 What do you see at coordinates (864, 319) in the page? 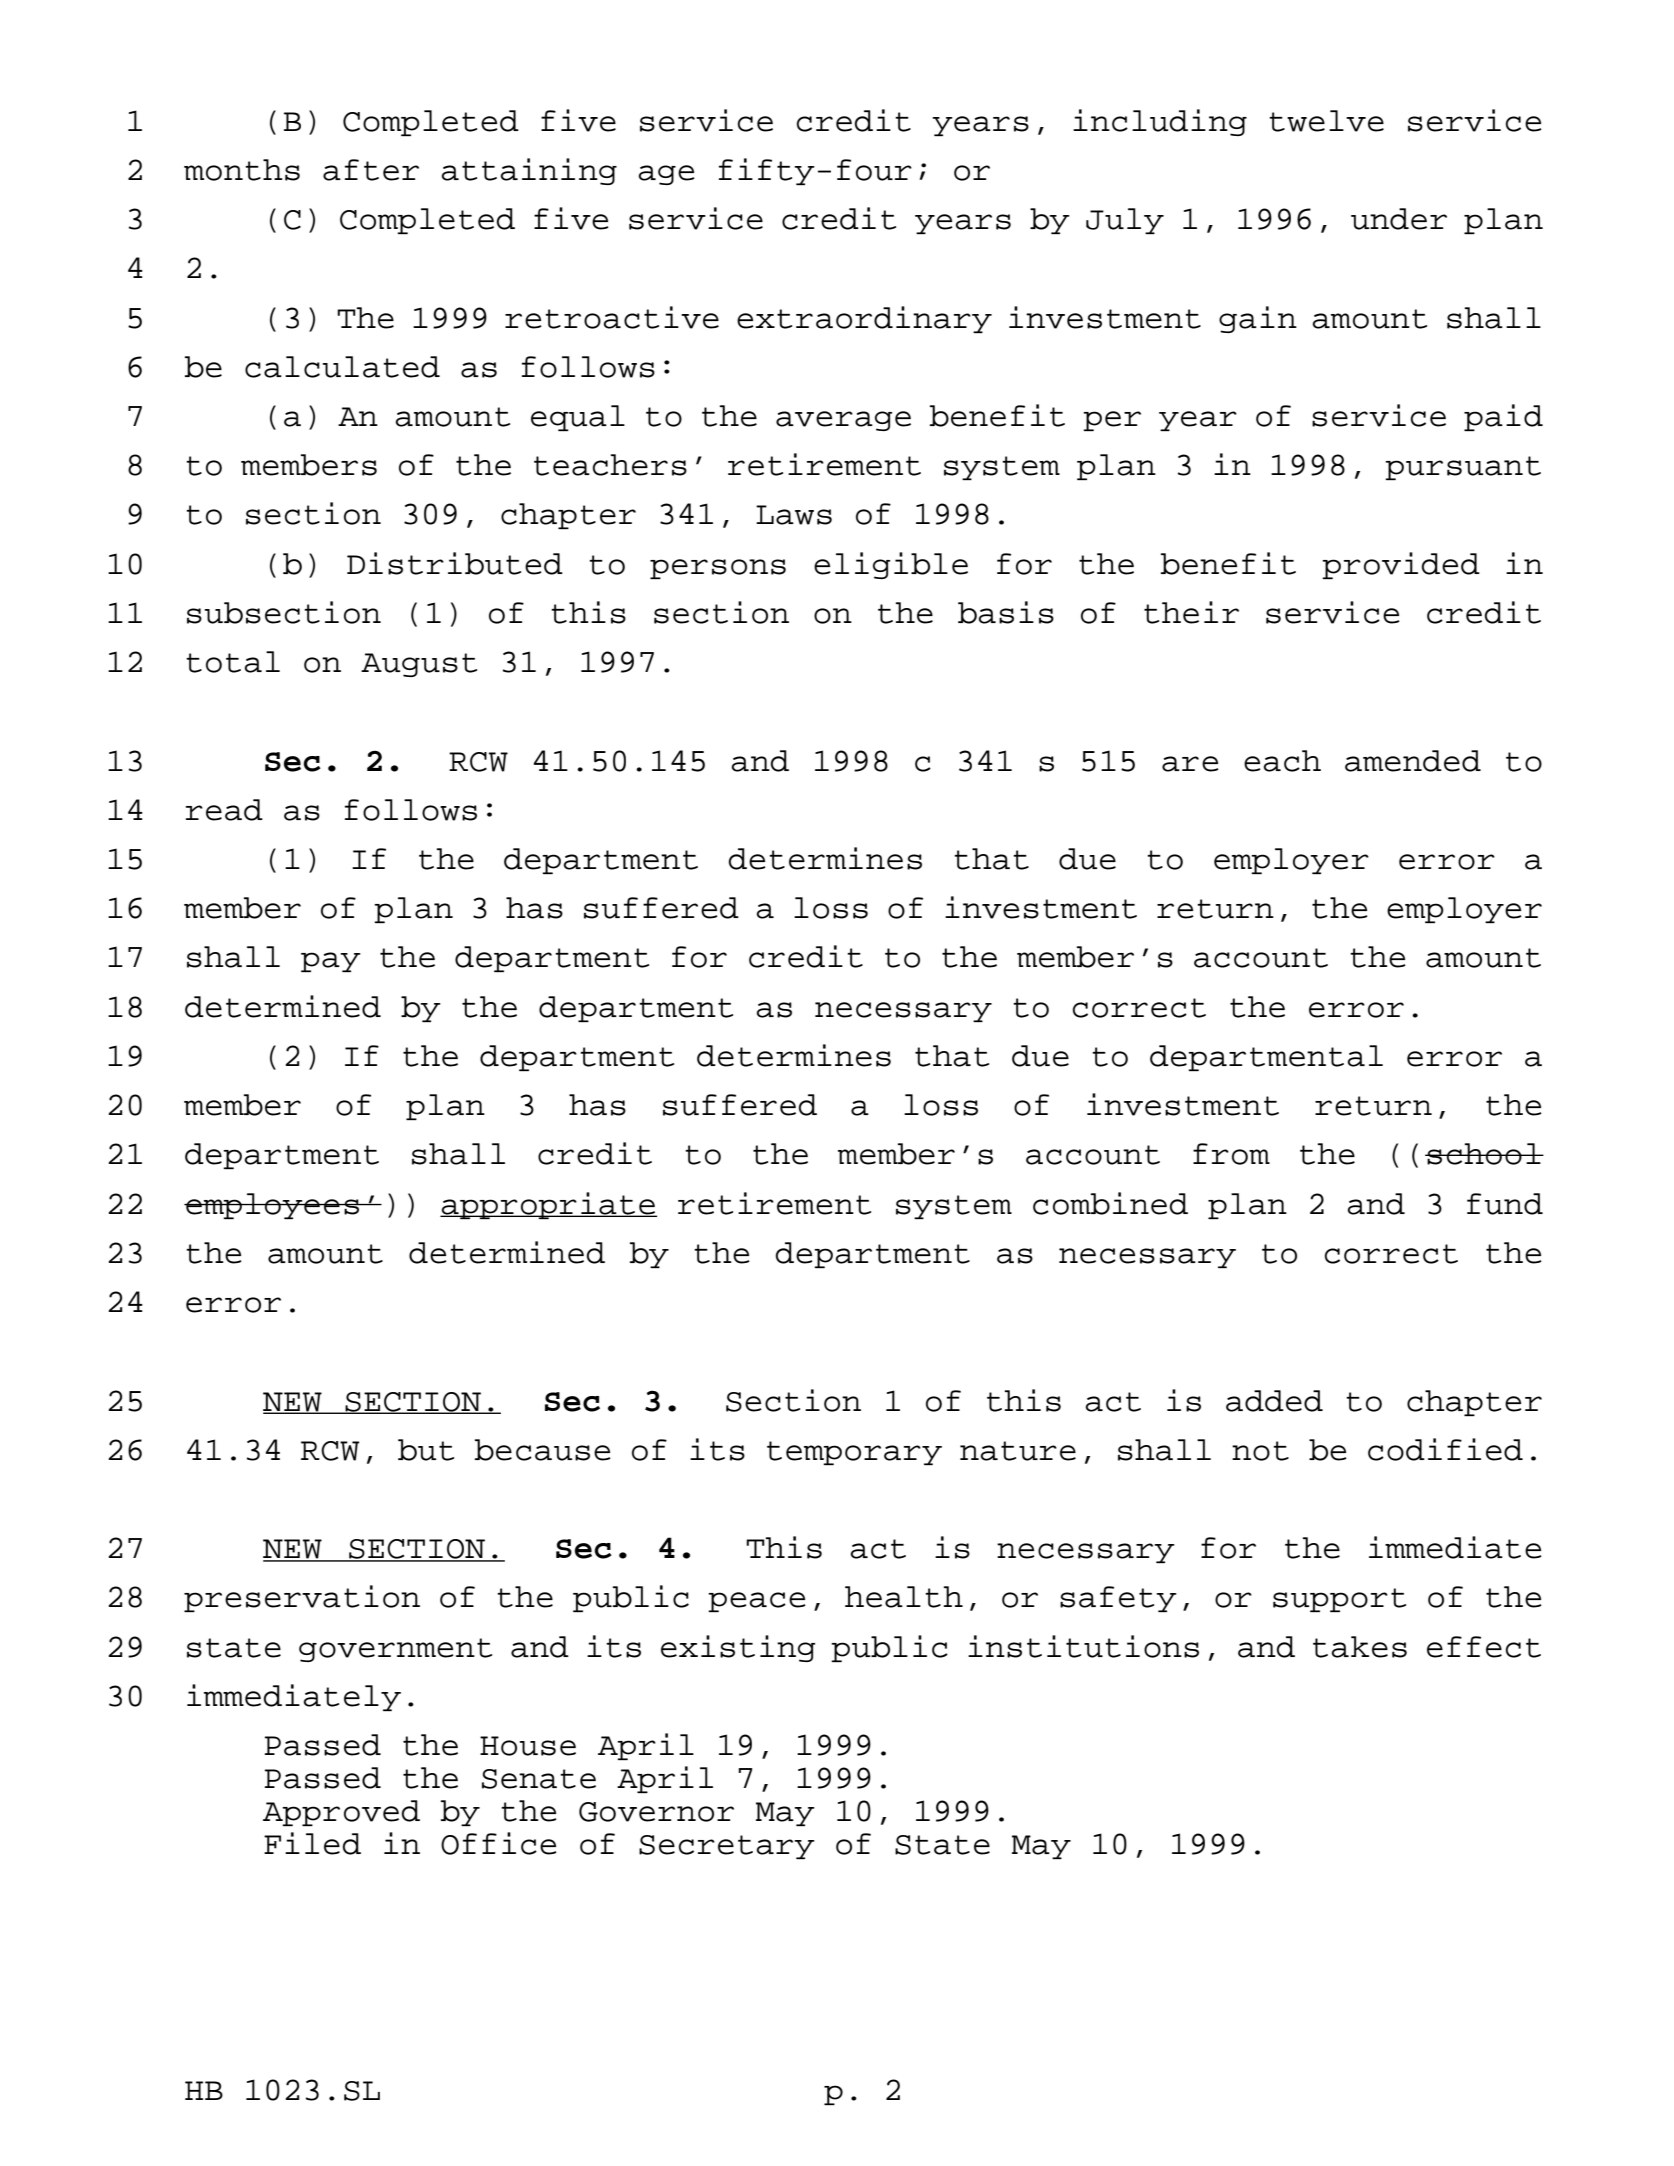
I see `extraordinary` at bounding box center [864, 319].
